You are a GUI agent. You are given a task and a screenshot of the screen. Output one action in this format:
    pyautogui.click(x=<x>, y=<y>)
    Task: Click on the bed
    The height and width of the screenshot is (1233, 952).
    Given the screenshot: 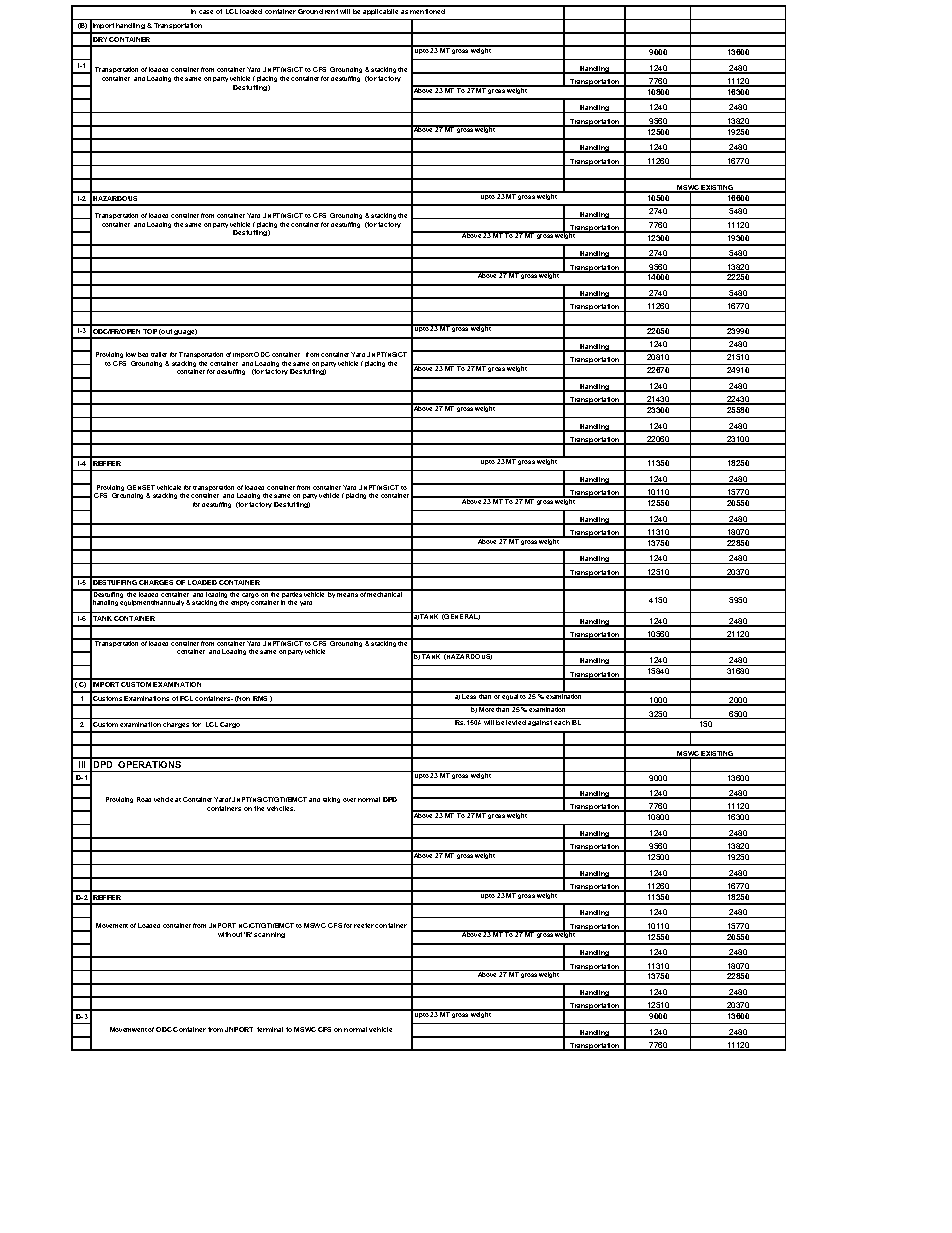 What is the action you would take?
    pyautogui.click(x=143, y=354)
